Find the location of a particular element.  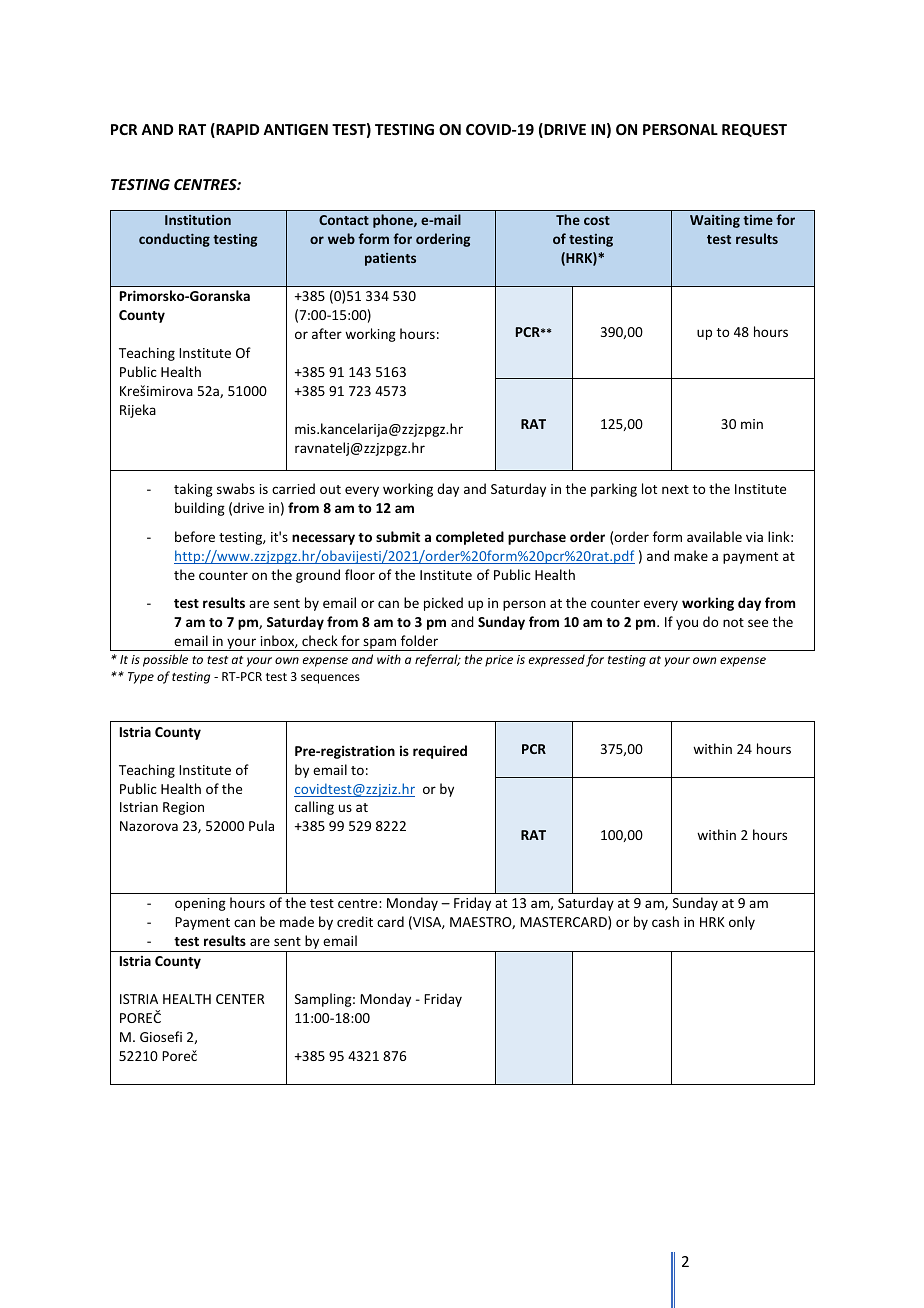

possible is located at coordinates (165, 660).
